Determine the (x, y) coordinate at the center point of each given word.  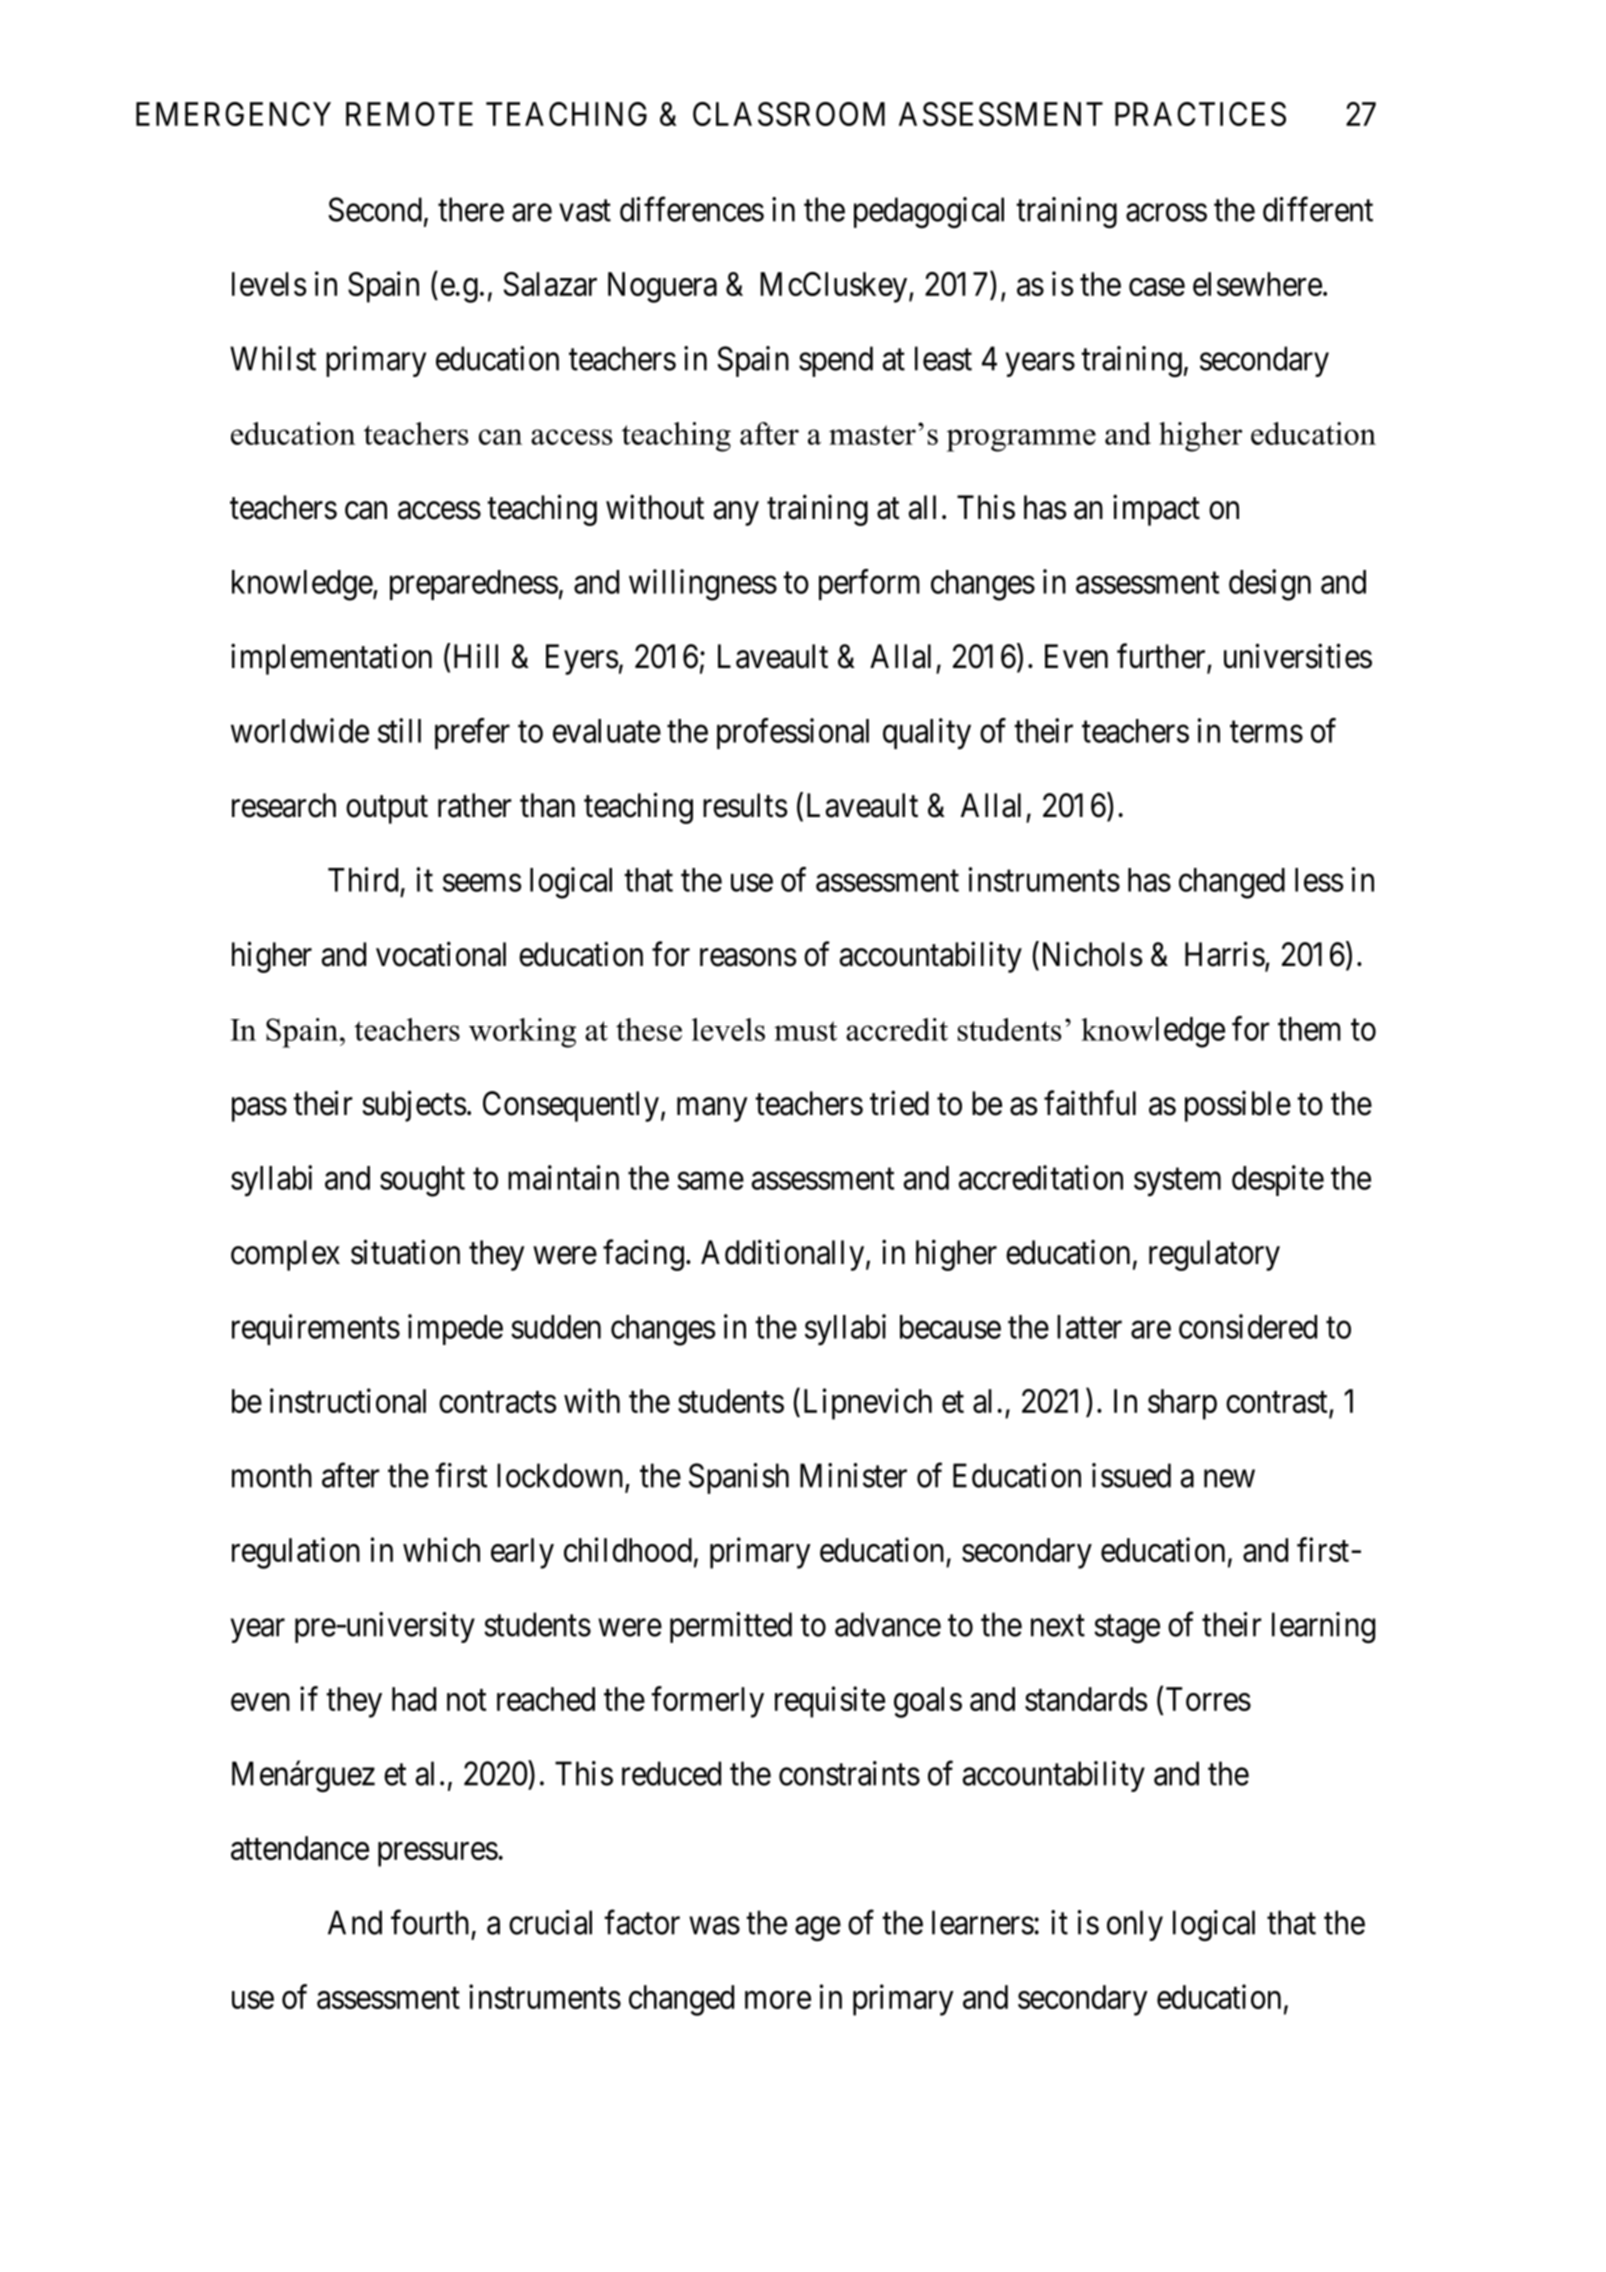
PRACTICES (1200, 114)
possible (1238, 1106)
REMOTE (409, 114)
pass (259, 1110)
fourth (430, 1922)
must (805, 1031)
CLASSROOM (789, 114)
